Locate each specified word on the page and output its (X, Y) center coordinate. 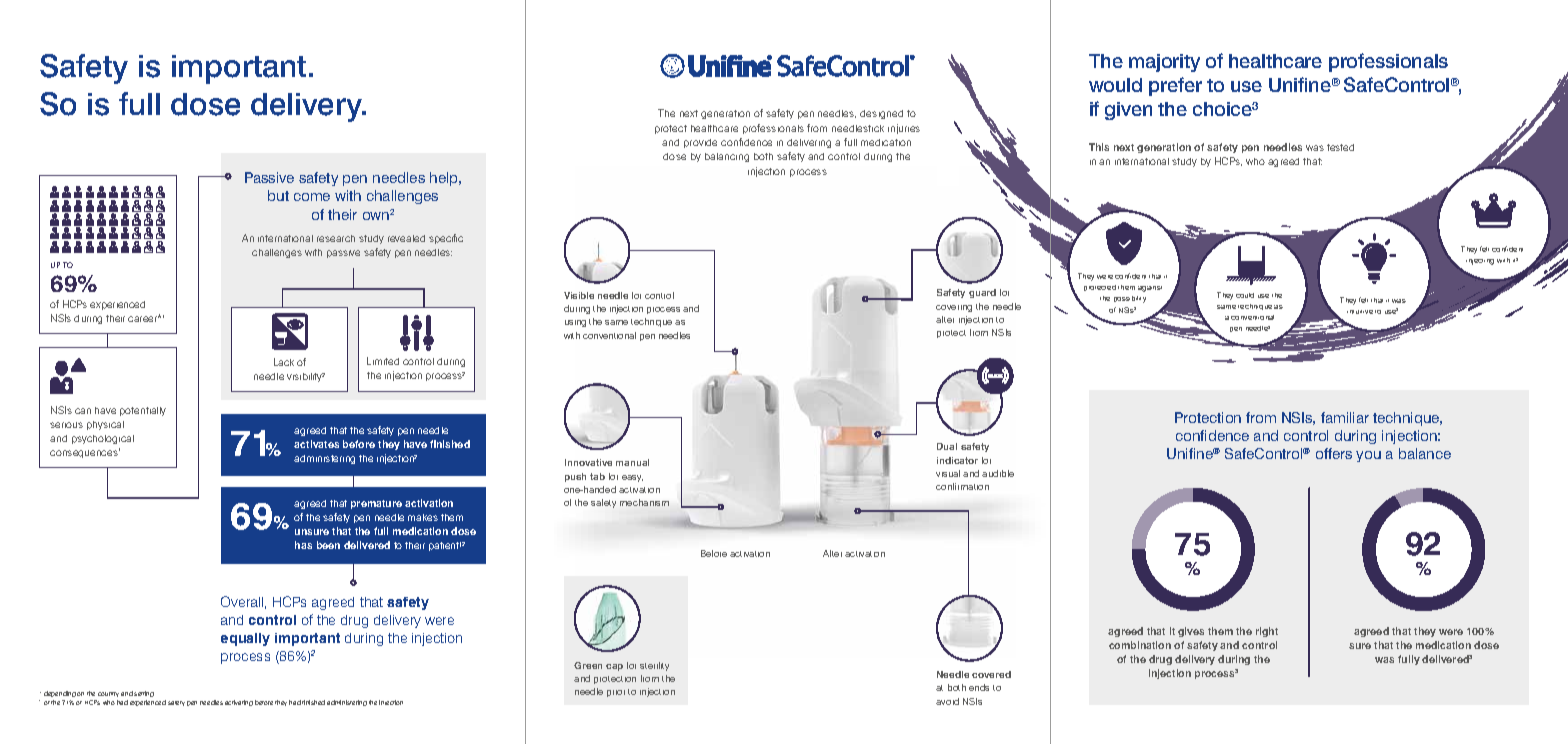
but (278, 195)
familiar (1345, 417)
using (575, 323)
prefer (1175, 86)
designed (881, 114)
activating (239, 703)
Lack (284, 362)
